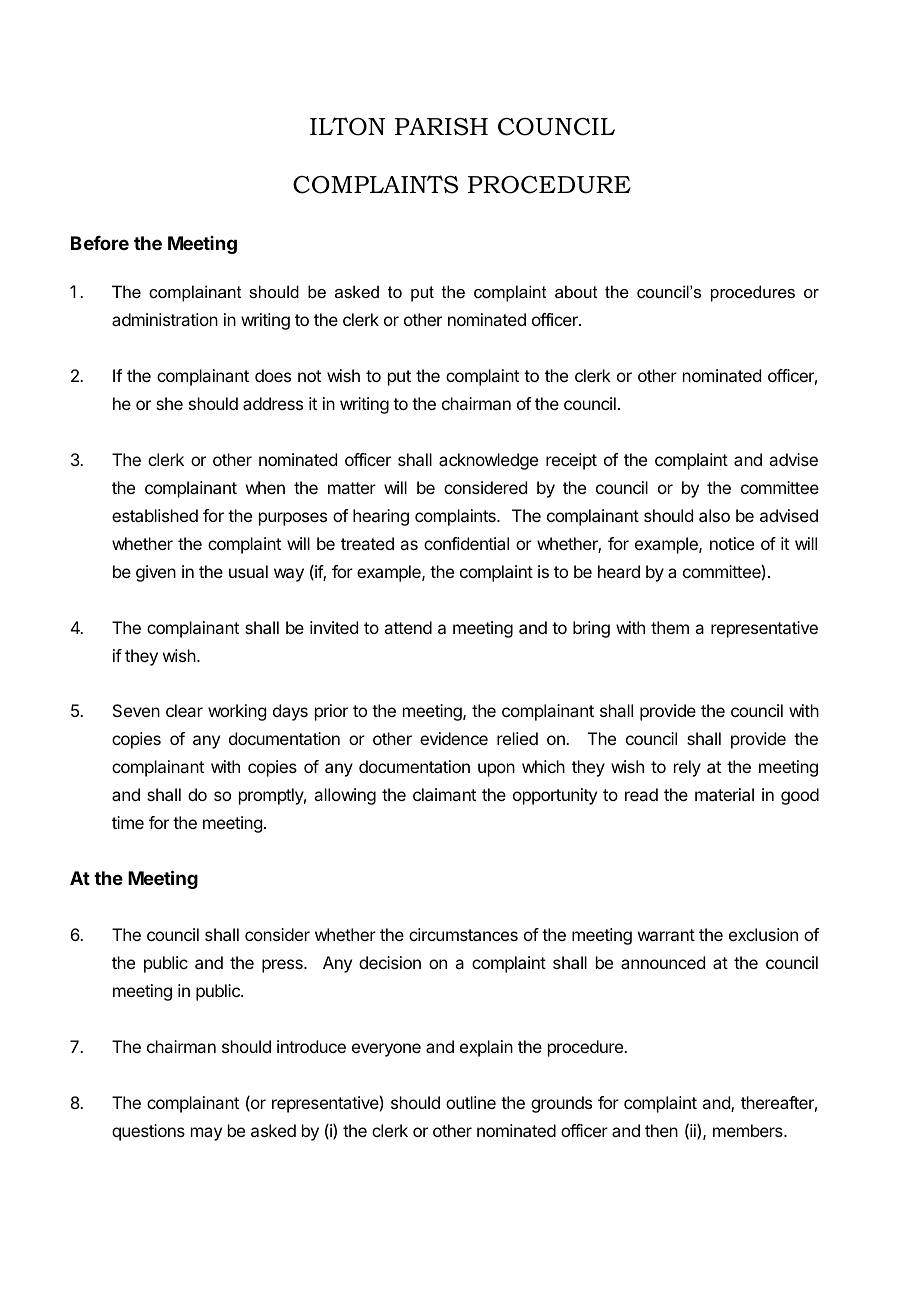  I want to click on evidence, so click(454, 738).
